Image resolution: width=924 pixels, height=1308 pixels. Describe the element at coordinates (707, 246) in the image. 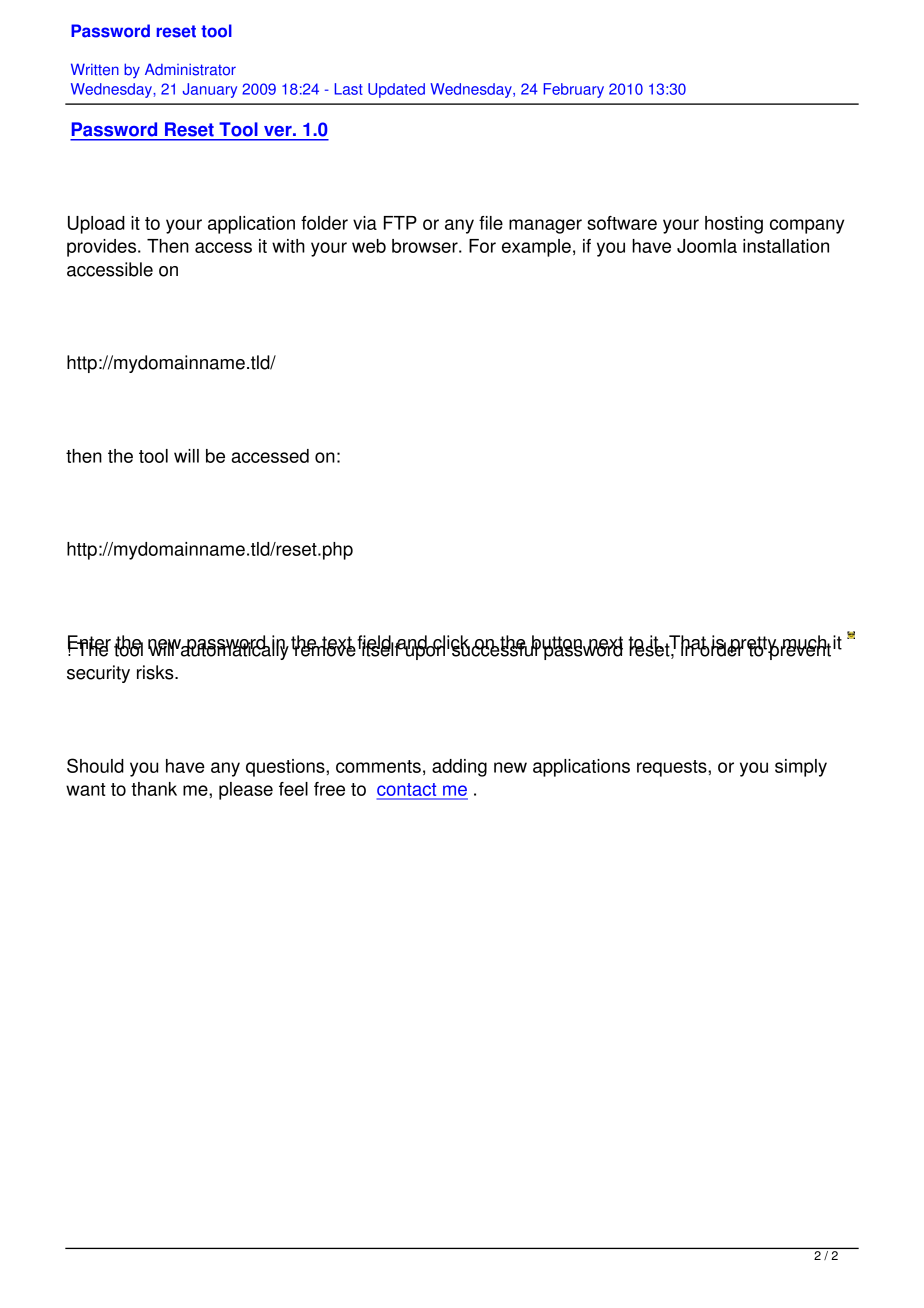

I see `Joomla` at that location.
